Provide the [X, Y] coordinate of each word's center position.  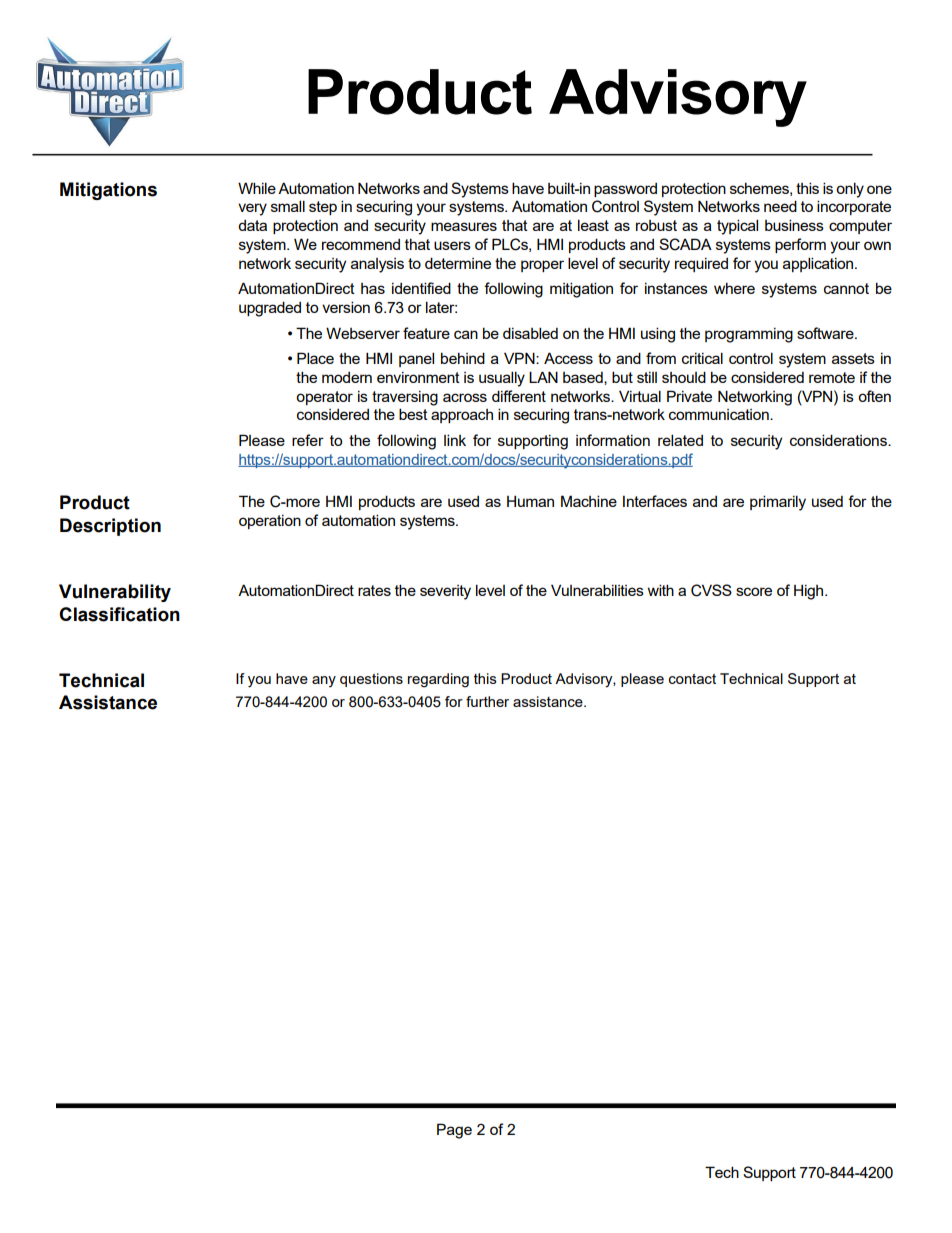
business [794, 225]
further [487, 701]
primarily [778, 503]
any [324, 681]
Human [530, 501]
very [252, 209]
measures [464, 226]
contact [692, 679]
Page [454, 1131]
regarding [438, 680]
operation [270, 522]
